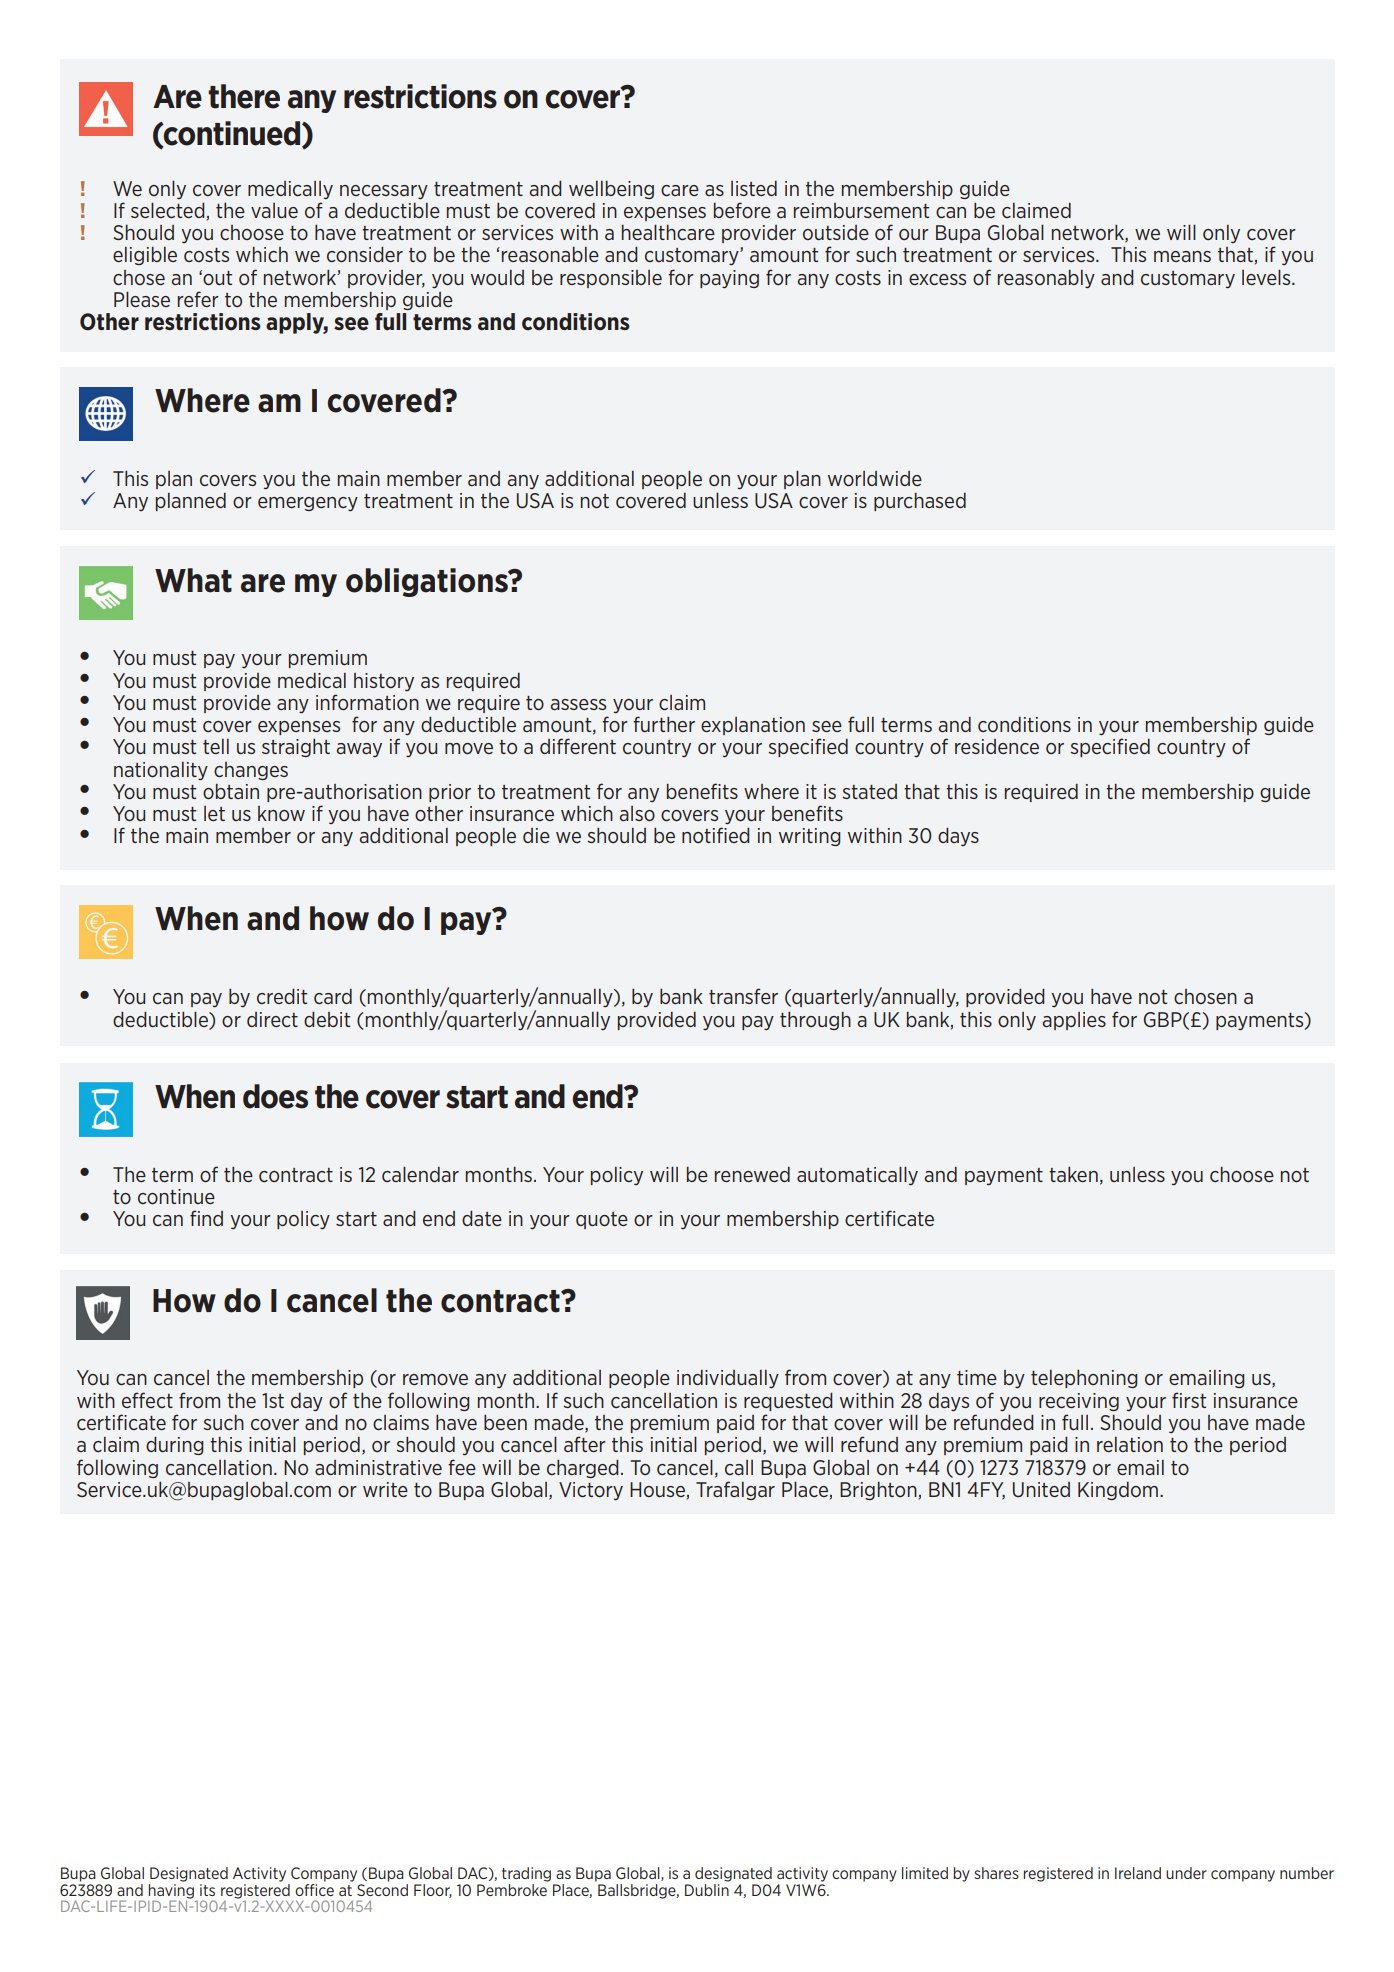 Image resolution: width=1394 pixels, height=1972 pixels. Describe the element at coordinates (728, 1379) in the screenshot. I see `individually` at that location.
